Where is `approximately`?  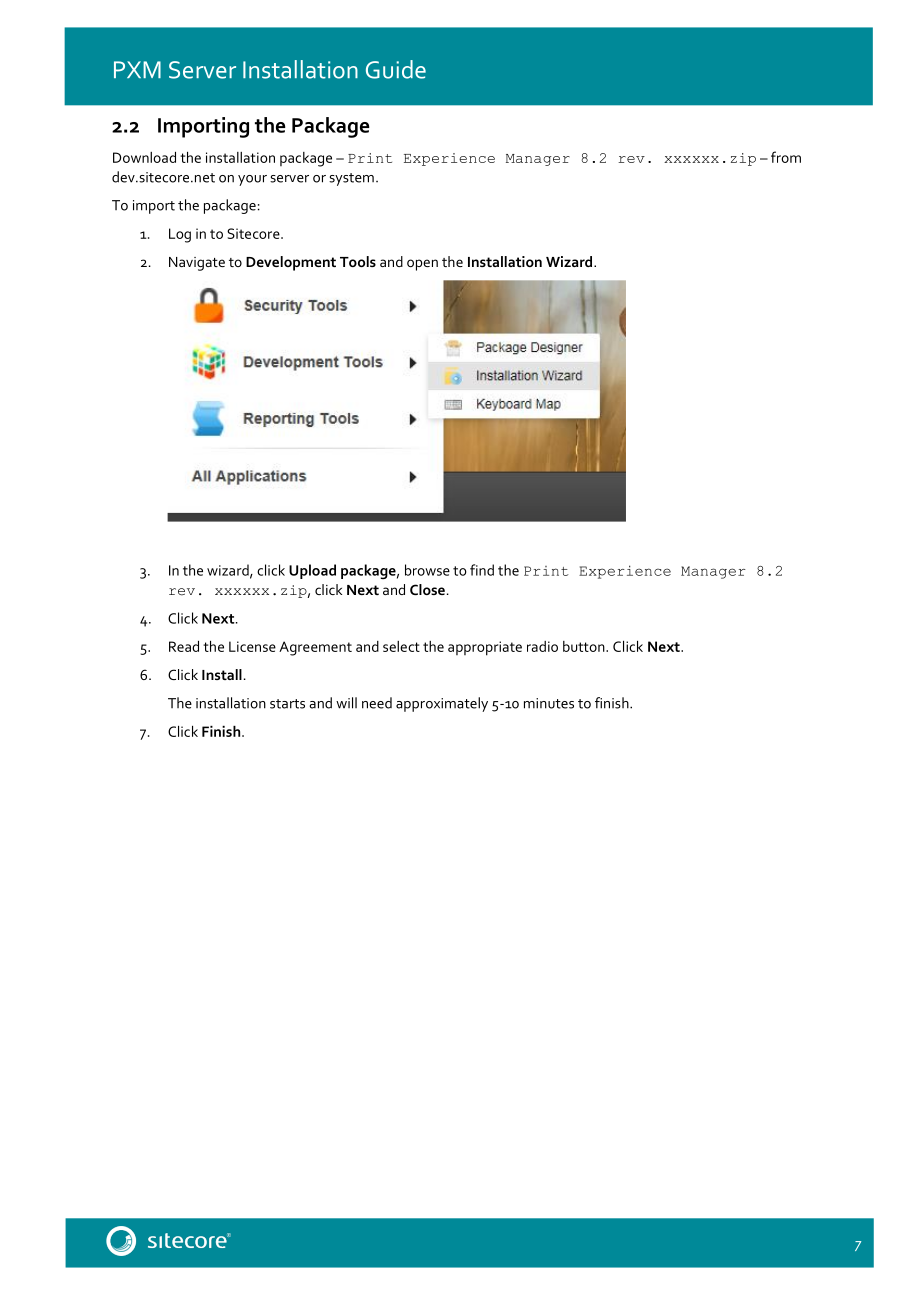
approximately is located at coordinates (442, 704).
